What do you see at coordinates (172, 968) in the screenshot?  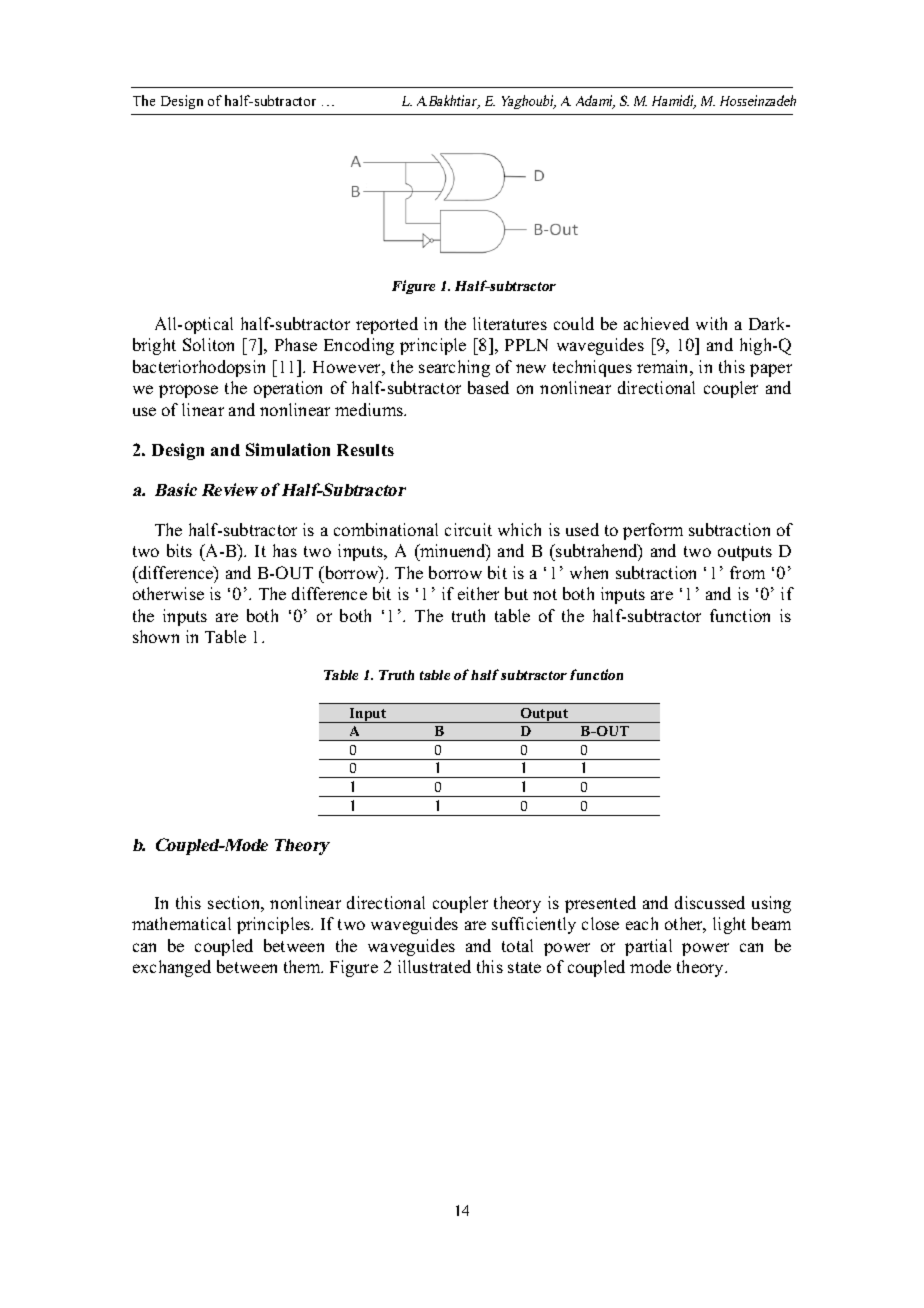 I see `exchanged` at bounding box center [172, 968].
